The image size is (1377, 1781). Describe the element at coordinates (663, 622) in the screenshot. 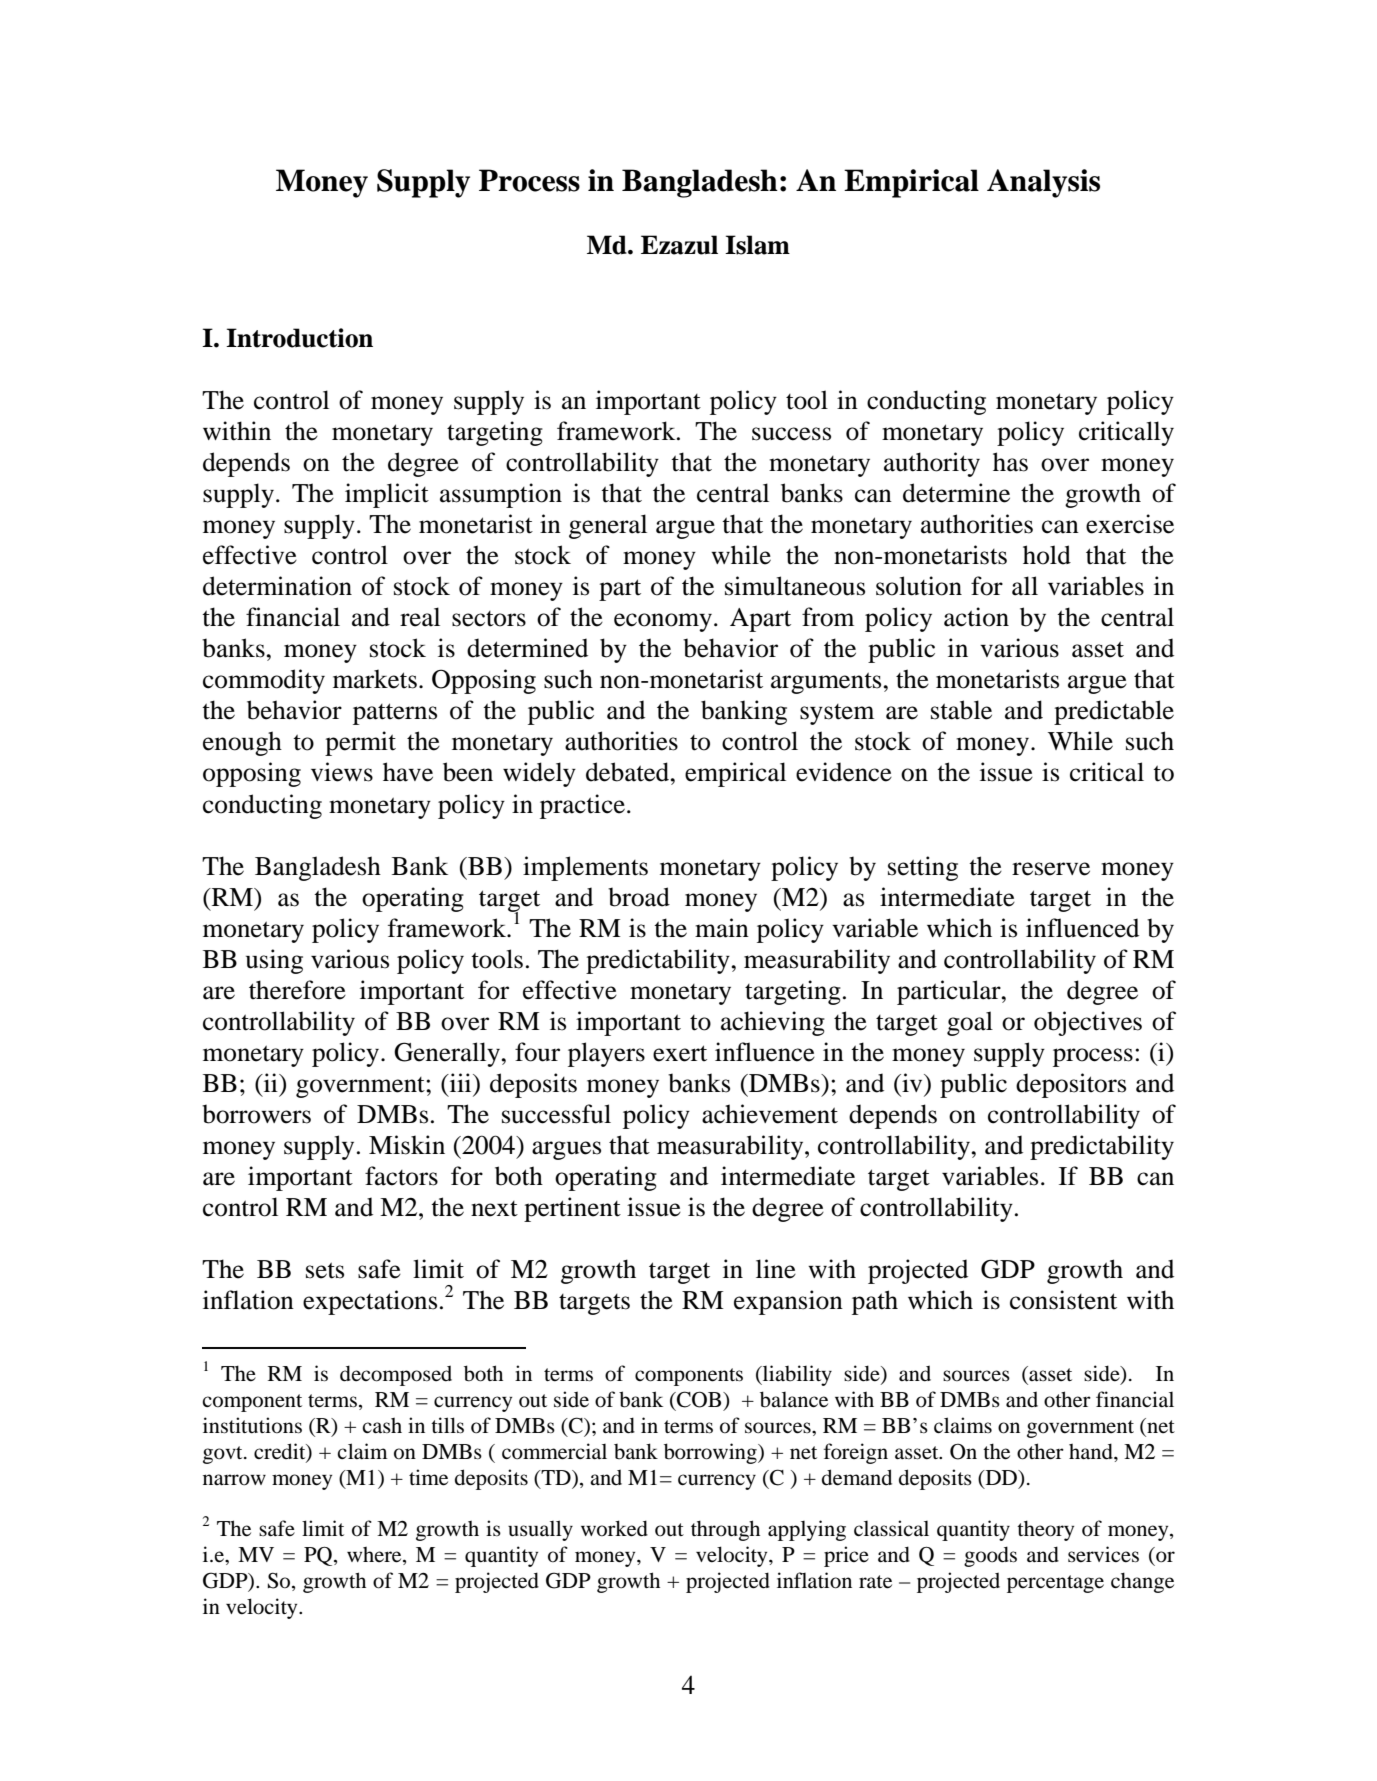

I see `economy` at that location.
